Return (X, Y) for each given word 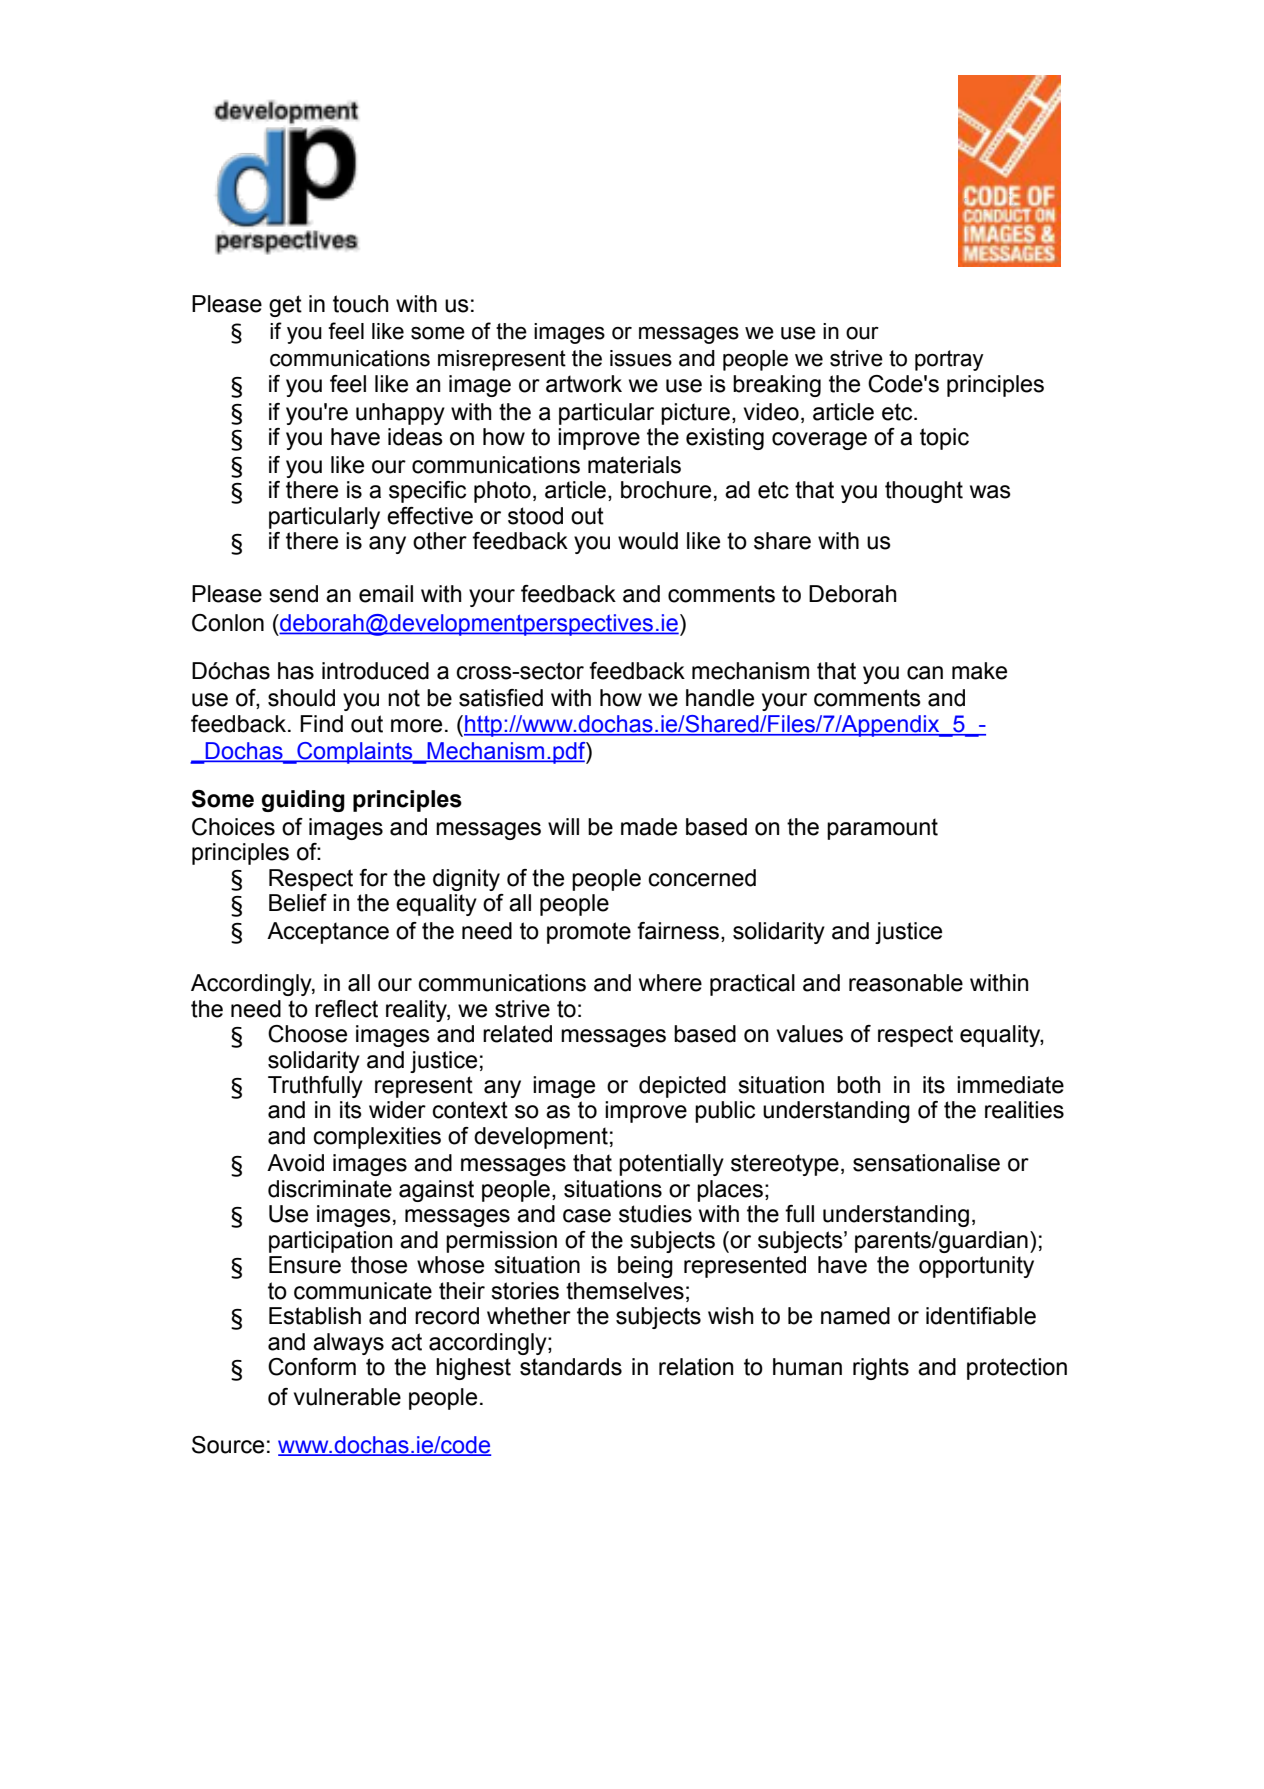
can (925, 673)
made (649, 827)
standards (571, 1367)
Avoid (295, 1163)
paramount (882, 829)
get (285, 306)
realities (1024, 1110)
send (293, 594)
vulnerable (347, 1397)
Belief (298, 903)
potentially (671, 1165)
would (648, 541)
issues (641, 358)
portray (949, 360)
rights (881, 1369)
